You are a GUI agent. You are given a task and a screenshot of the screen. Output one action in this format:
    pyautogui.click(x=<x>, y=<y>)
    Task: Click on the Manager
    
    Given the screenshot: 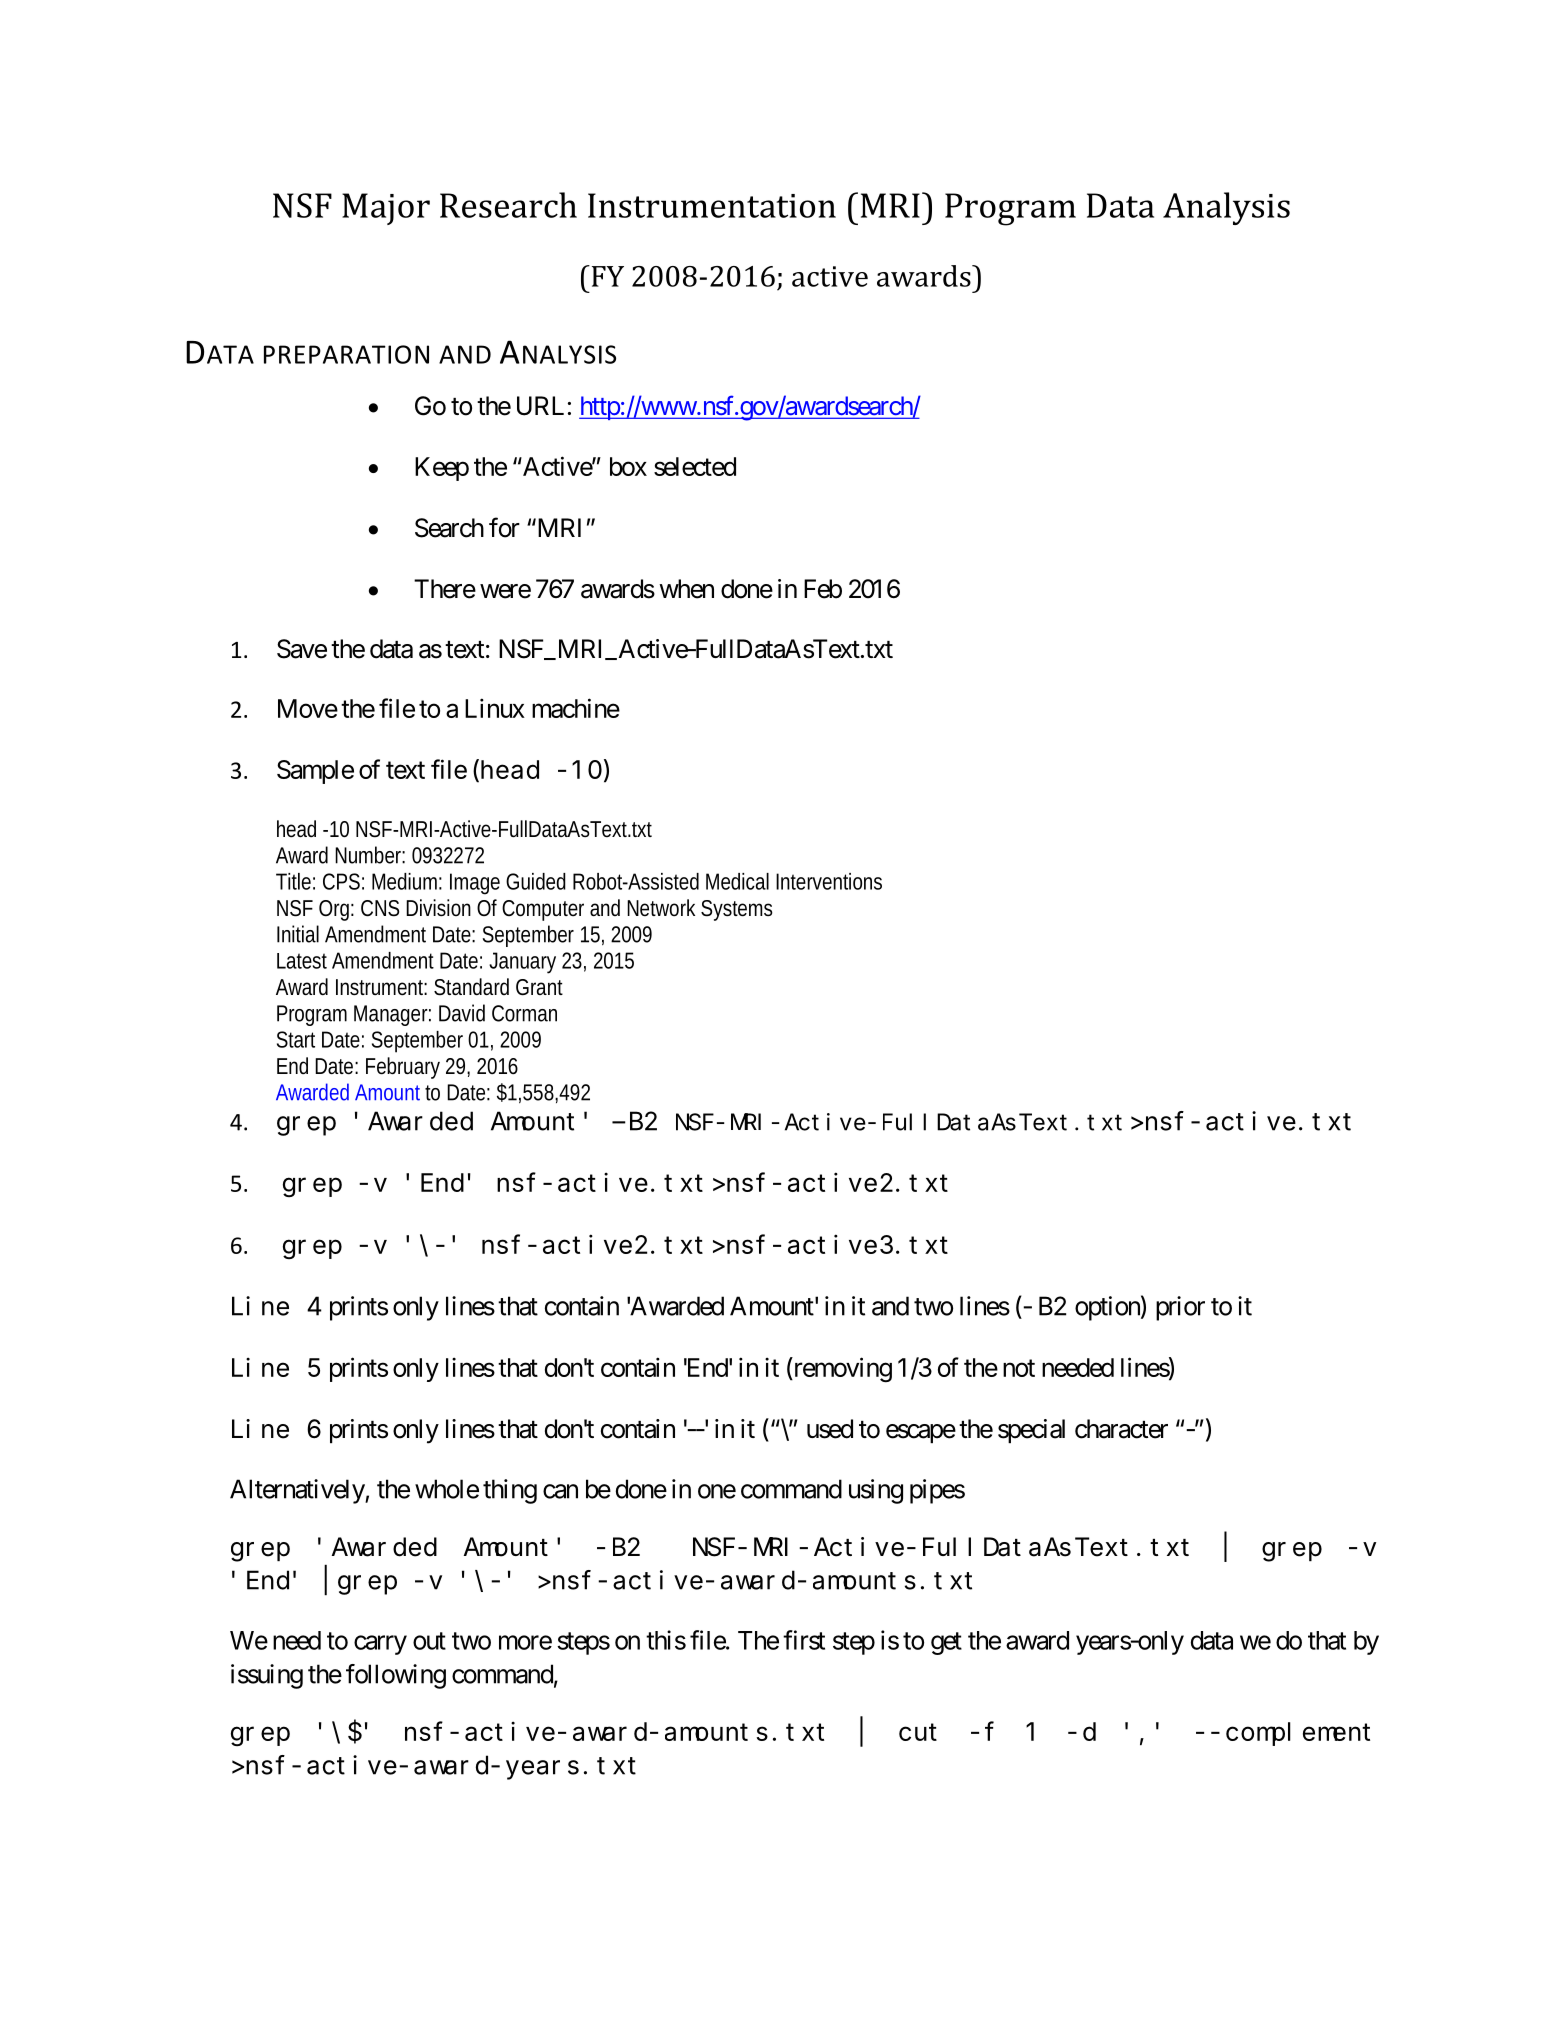 What is the action you would take?
    pyautogui.click(x=392, y=1015)
